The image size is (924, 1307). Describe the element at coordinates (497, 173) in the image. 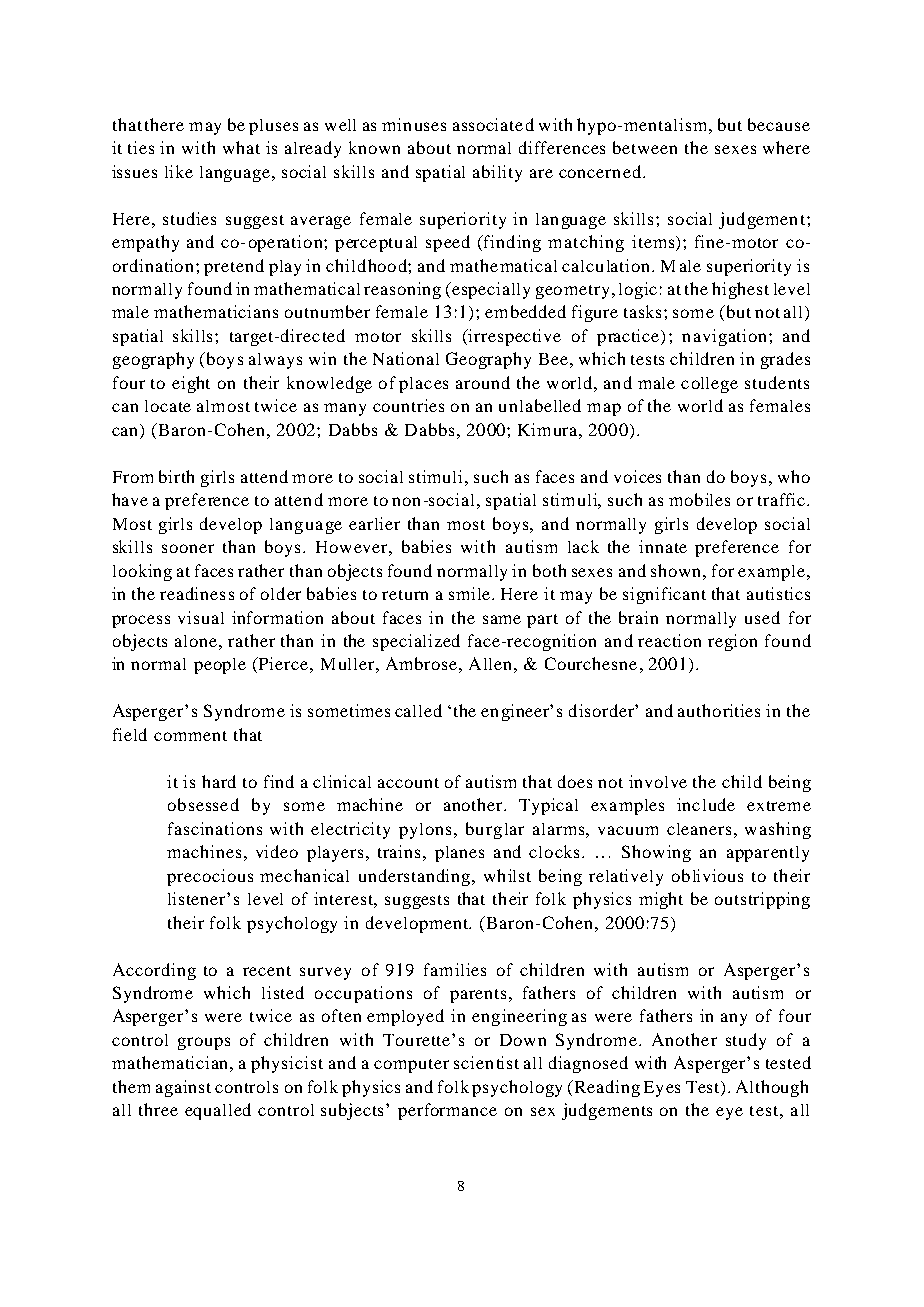

I see `ability` at that location.
